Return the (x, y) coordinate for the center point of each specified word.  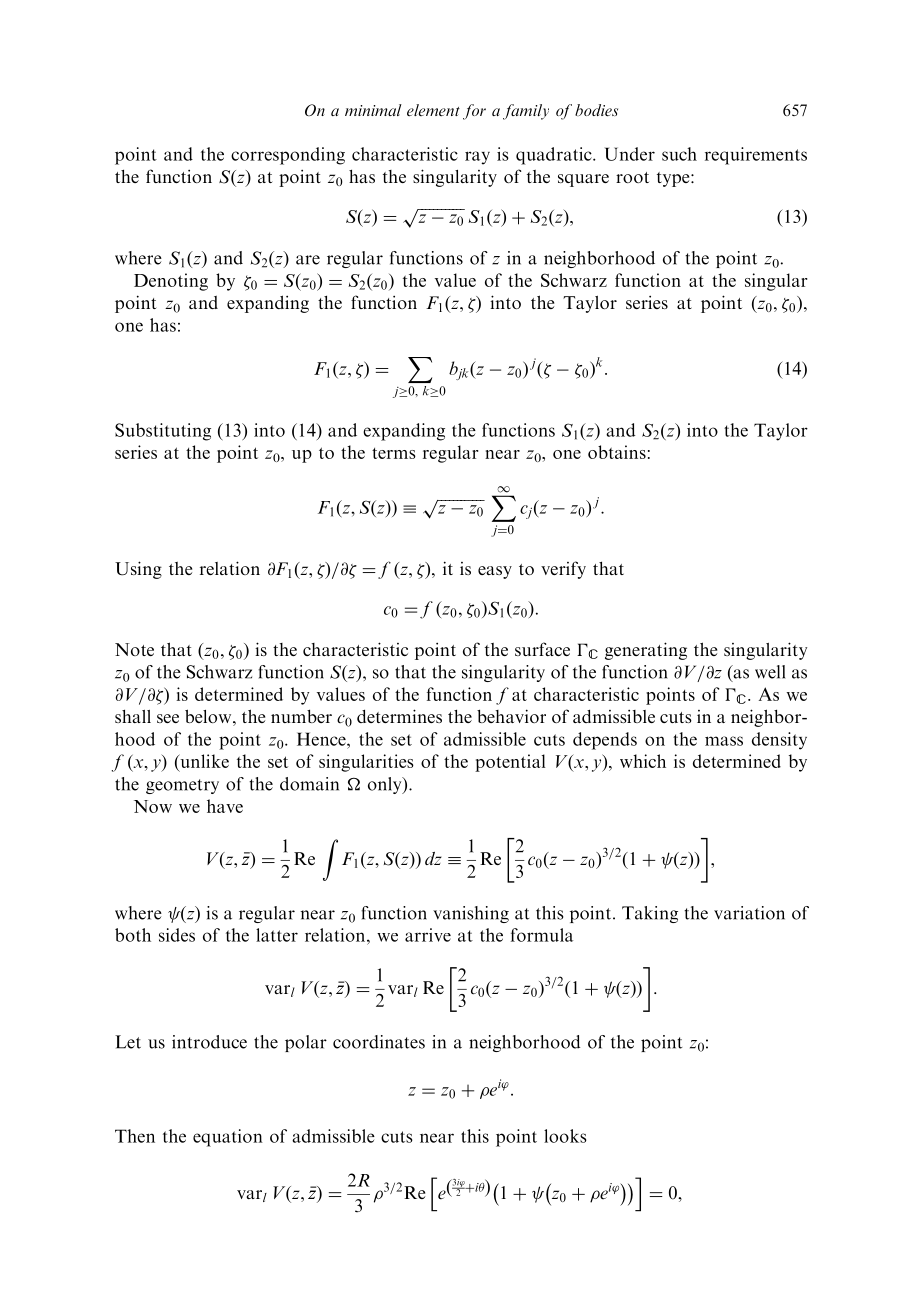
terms (394, 453)
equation (228, 1138)
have (225, 806)
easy (495, 572)
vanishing (471, 914)
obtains (617, 452)
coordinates (379, 1042)
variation (749, 913)
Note (134, 649)
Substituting (163, 432)
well (770, 672)
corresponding (288, 156)
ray (477, 158)
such (679, 154)
